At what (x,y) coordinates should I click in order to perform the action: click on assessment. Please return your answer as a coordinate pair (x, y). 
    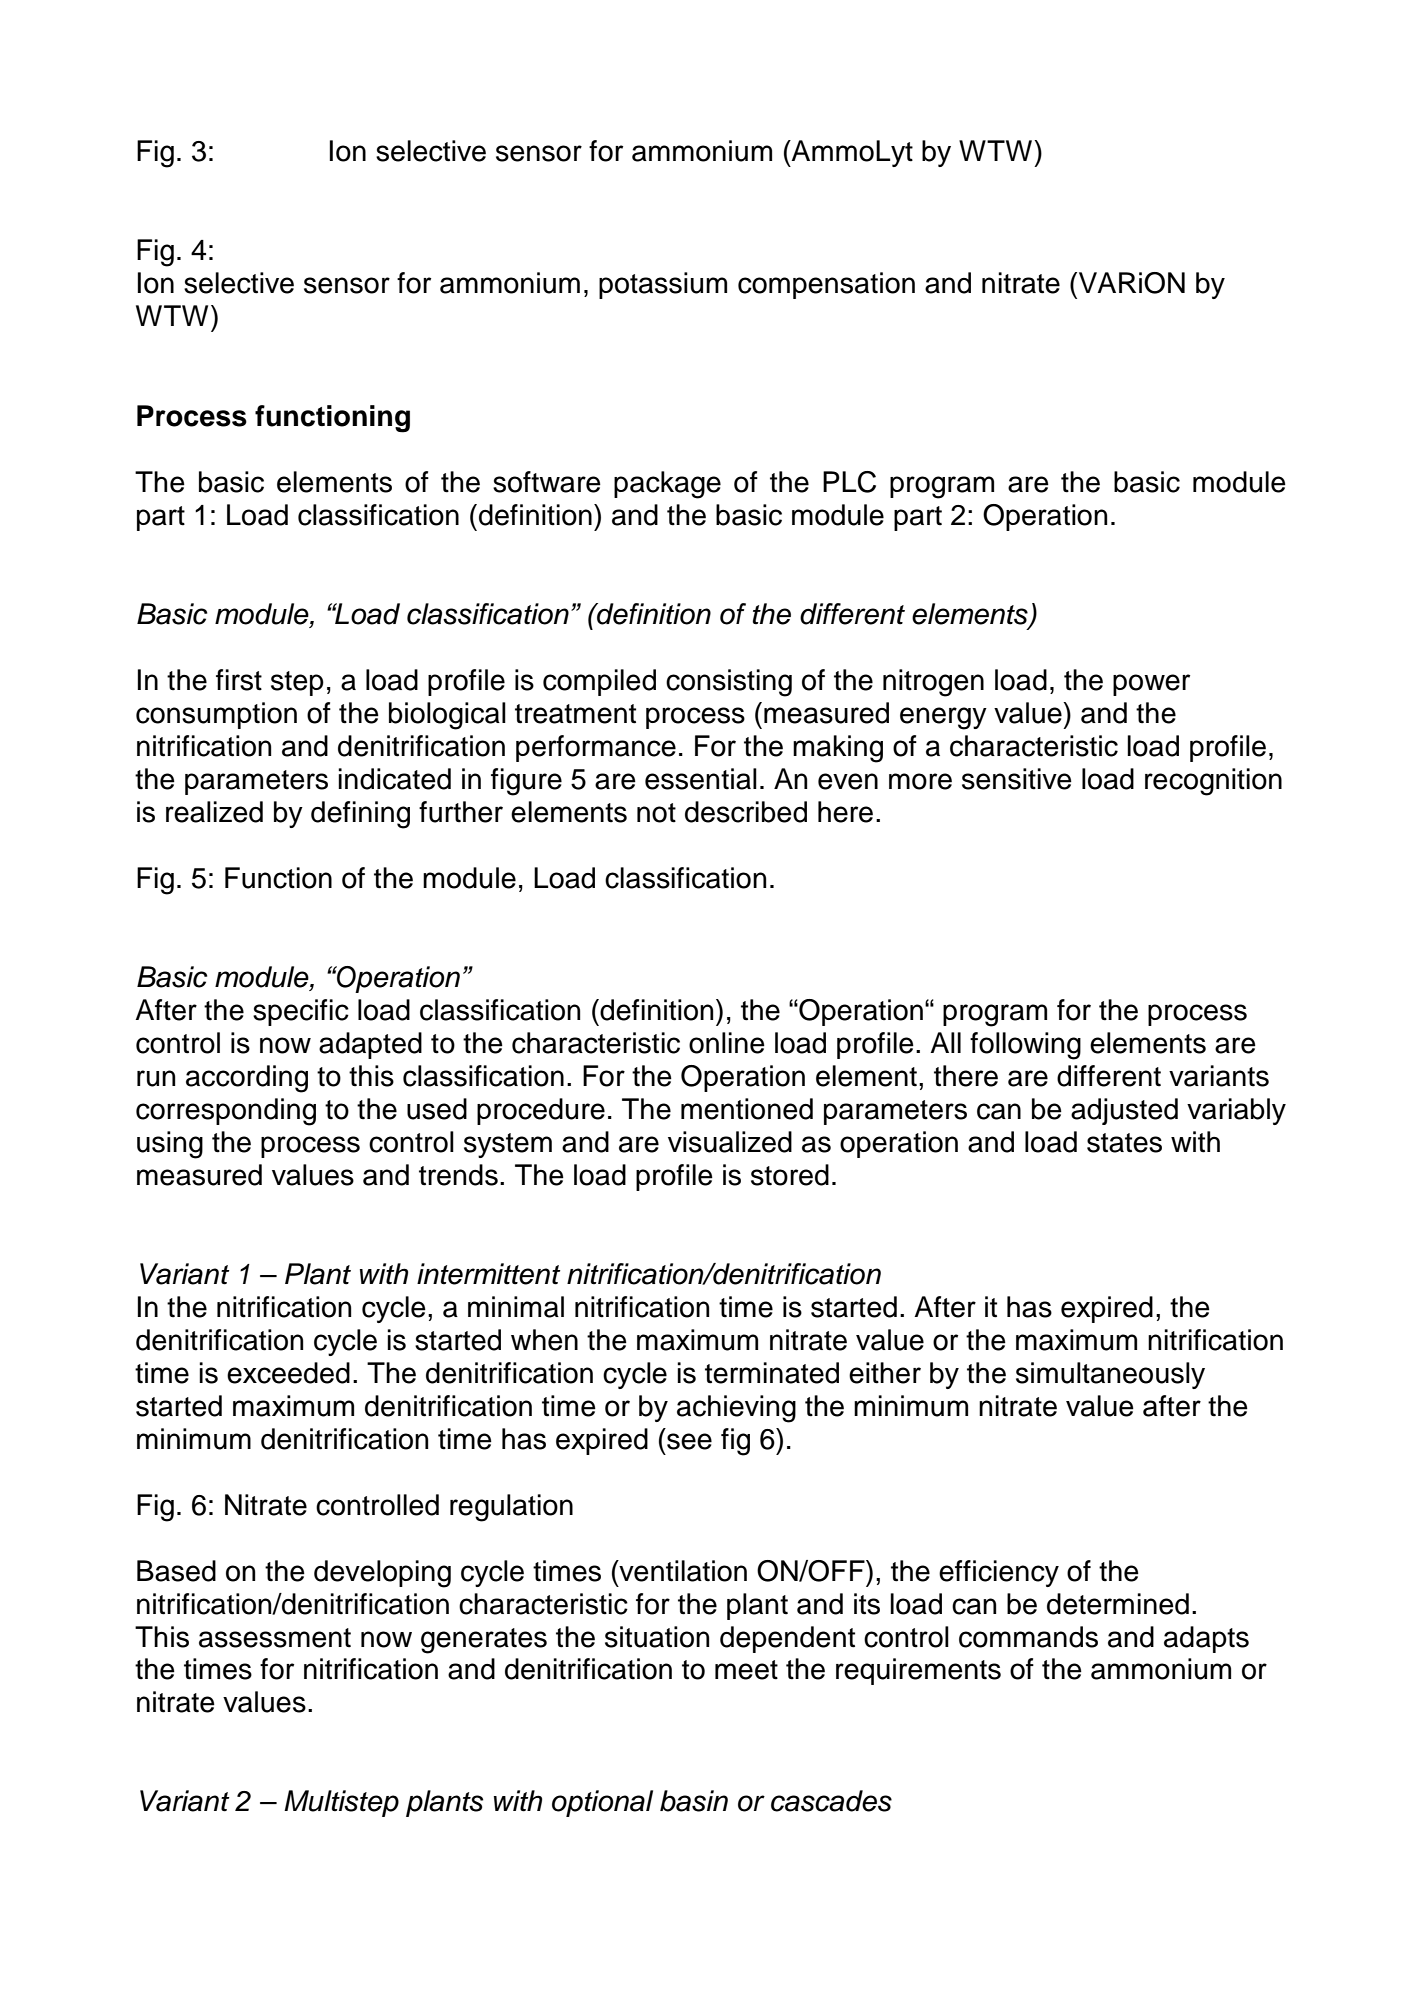
    Looking at the image, I should click on (275, 1638).
